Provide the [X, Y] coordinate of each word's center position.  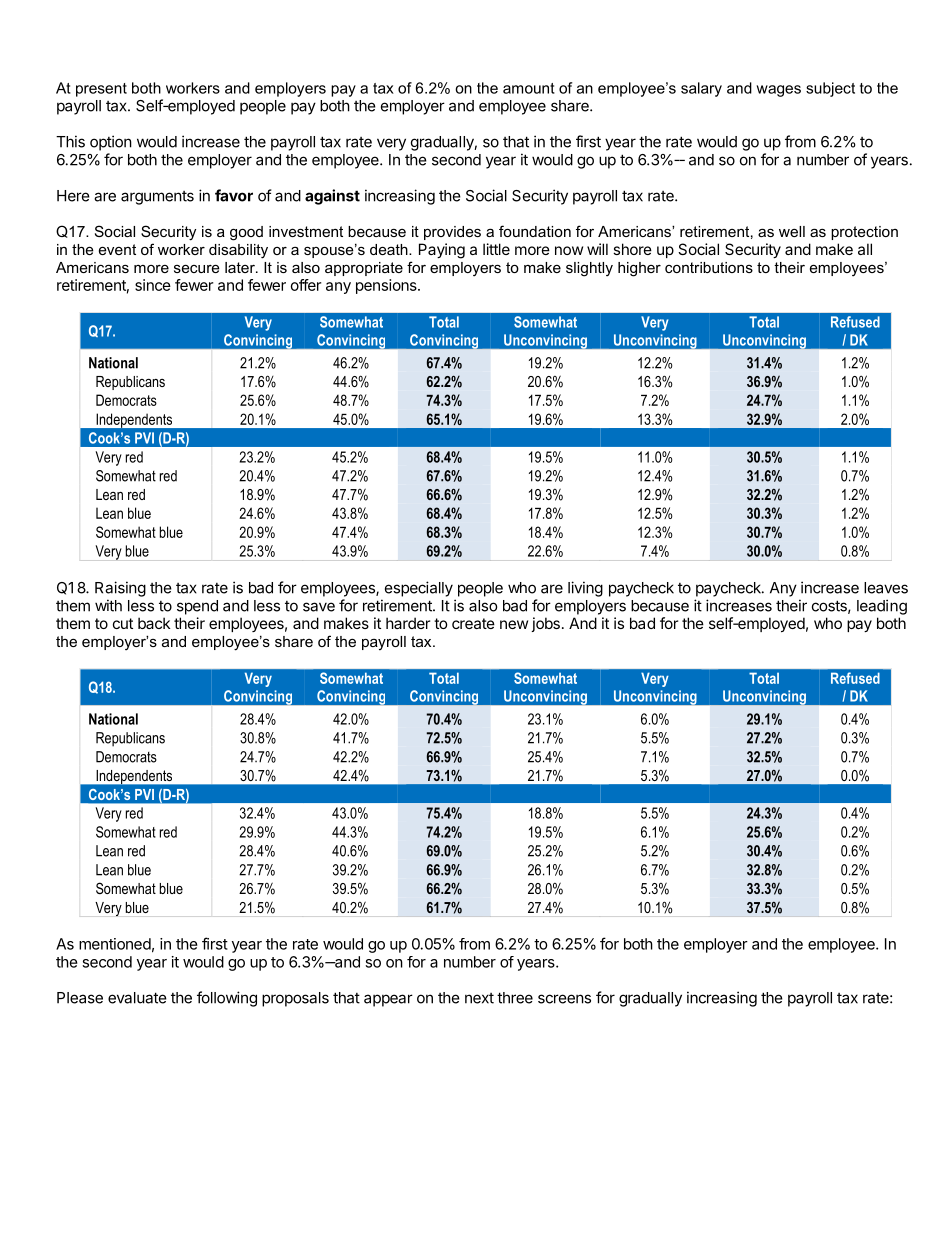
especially [419, 589]
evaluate [137, 998]
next [479, 998]
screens [564, 999]
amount [529, 88]
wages [778, 91]
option [111, 143]
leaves [886, 588]
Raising [120, 589]
